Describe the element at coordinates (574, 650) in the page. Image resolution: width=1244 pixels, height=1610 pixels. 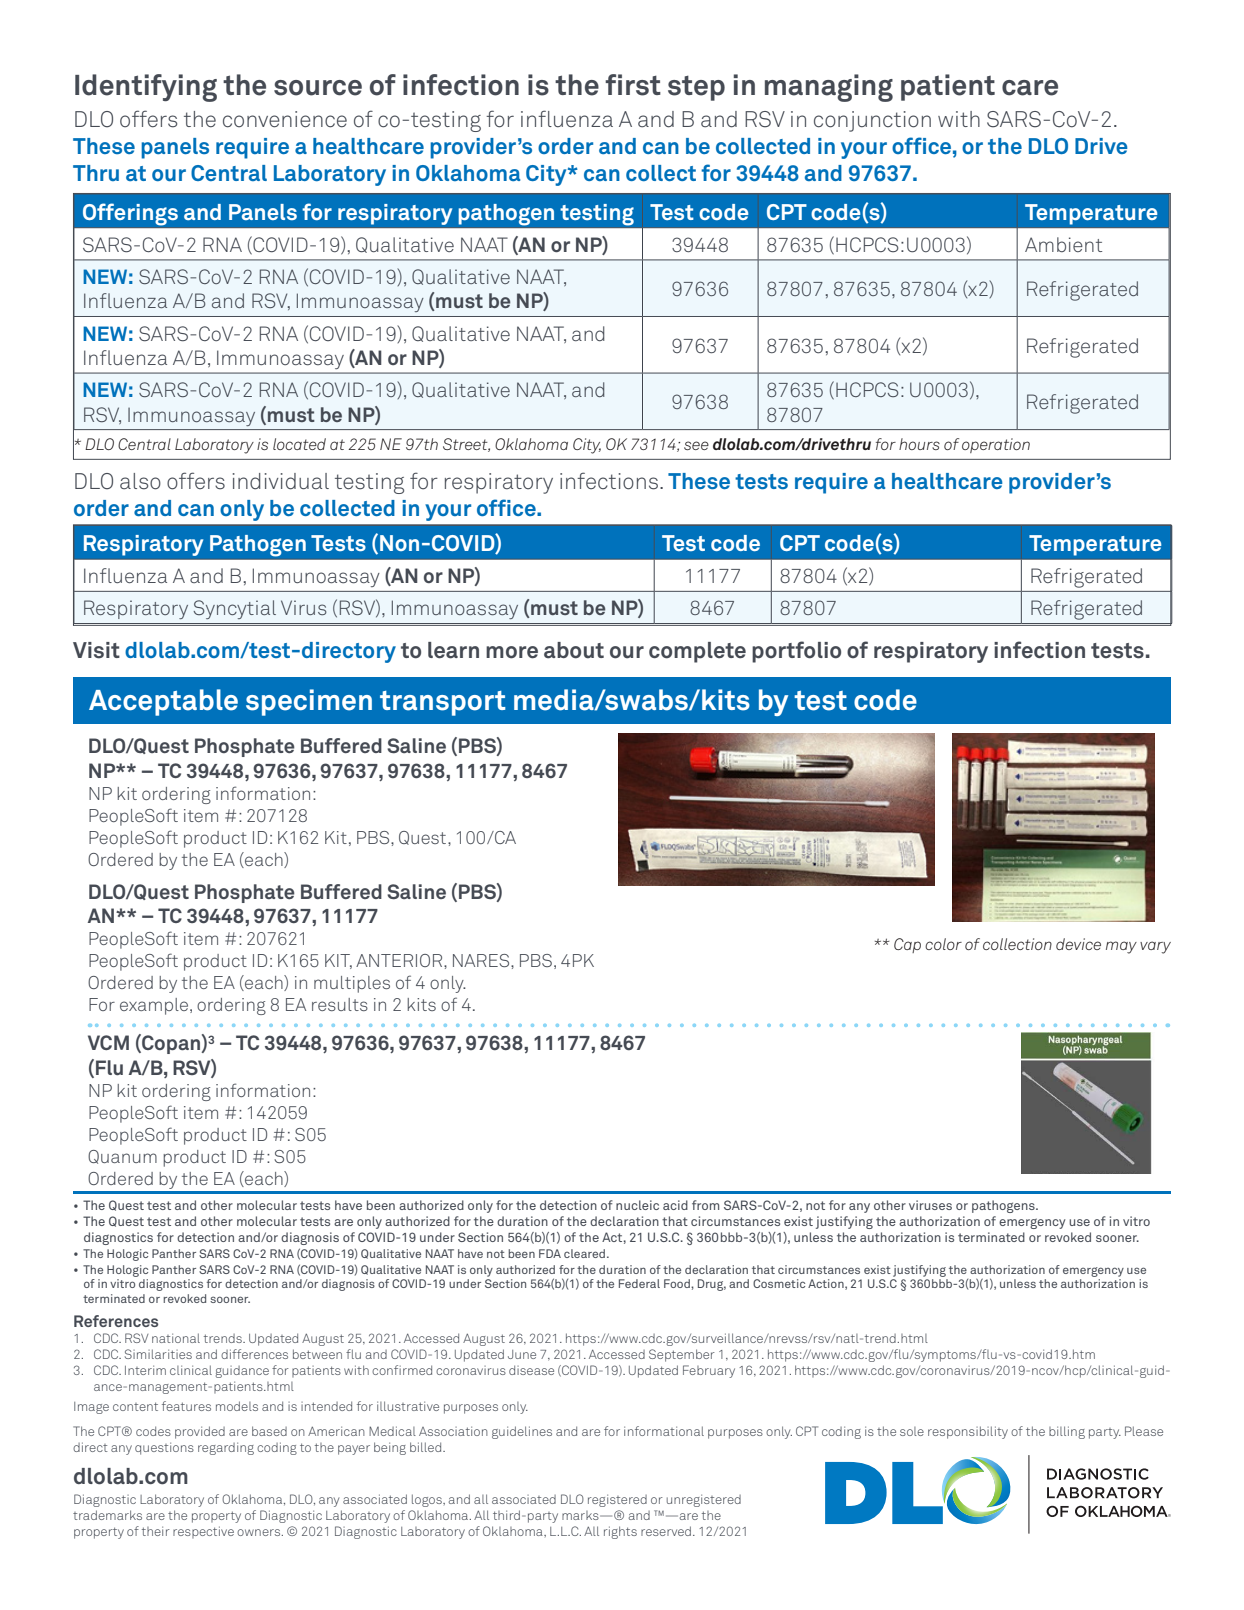
I see `about` at that location.
